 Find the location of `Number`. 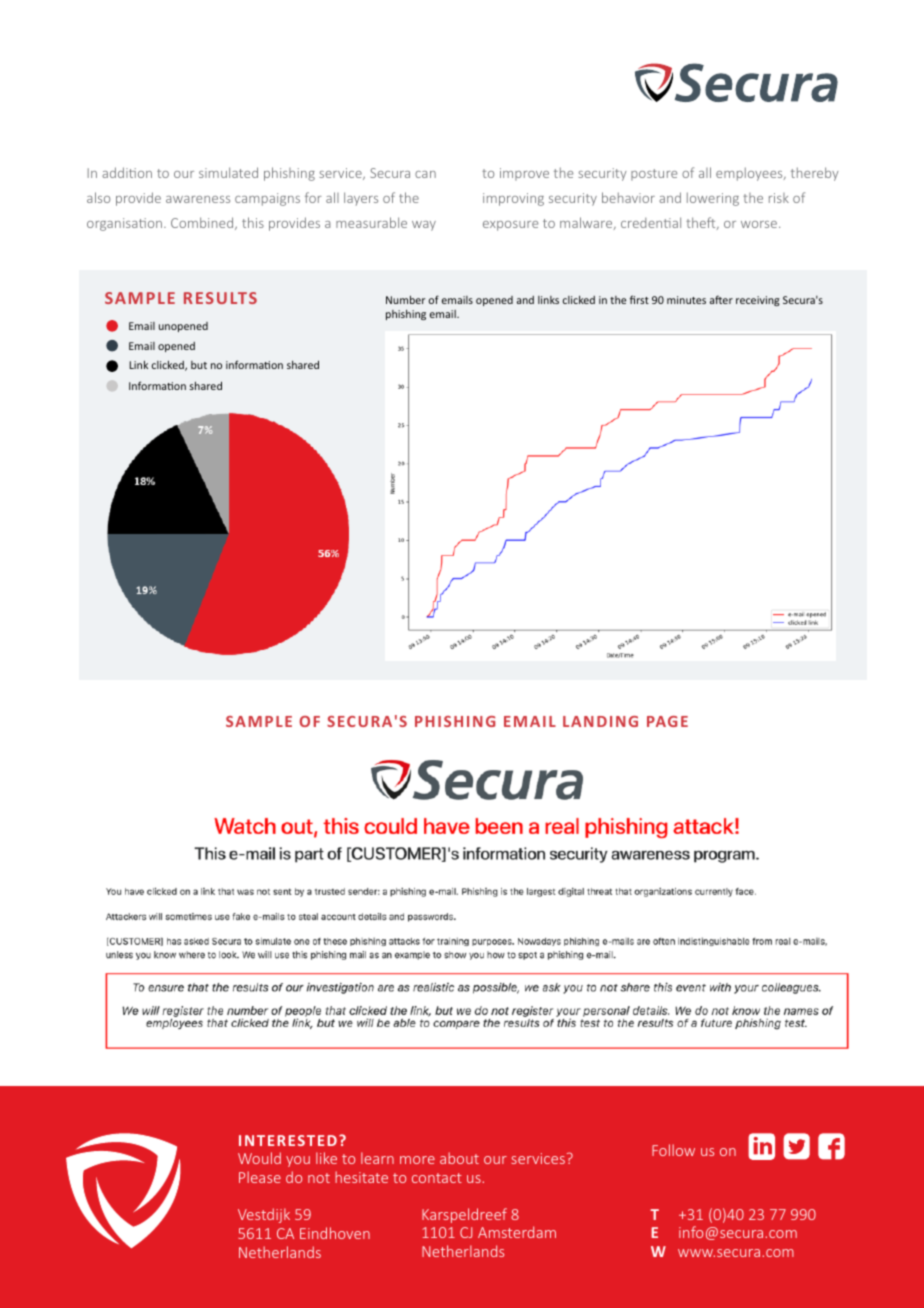

Number is located at coordinates (405, 299).
